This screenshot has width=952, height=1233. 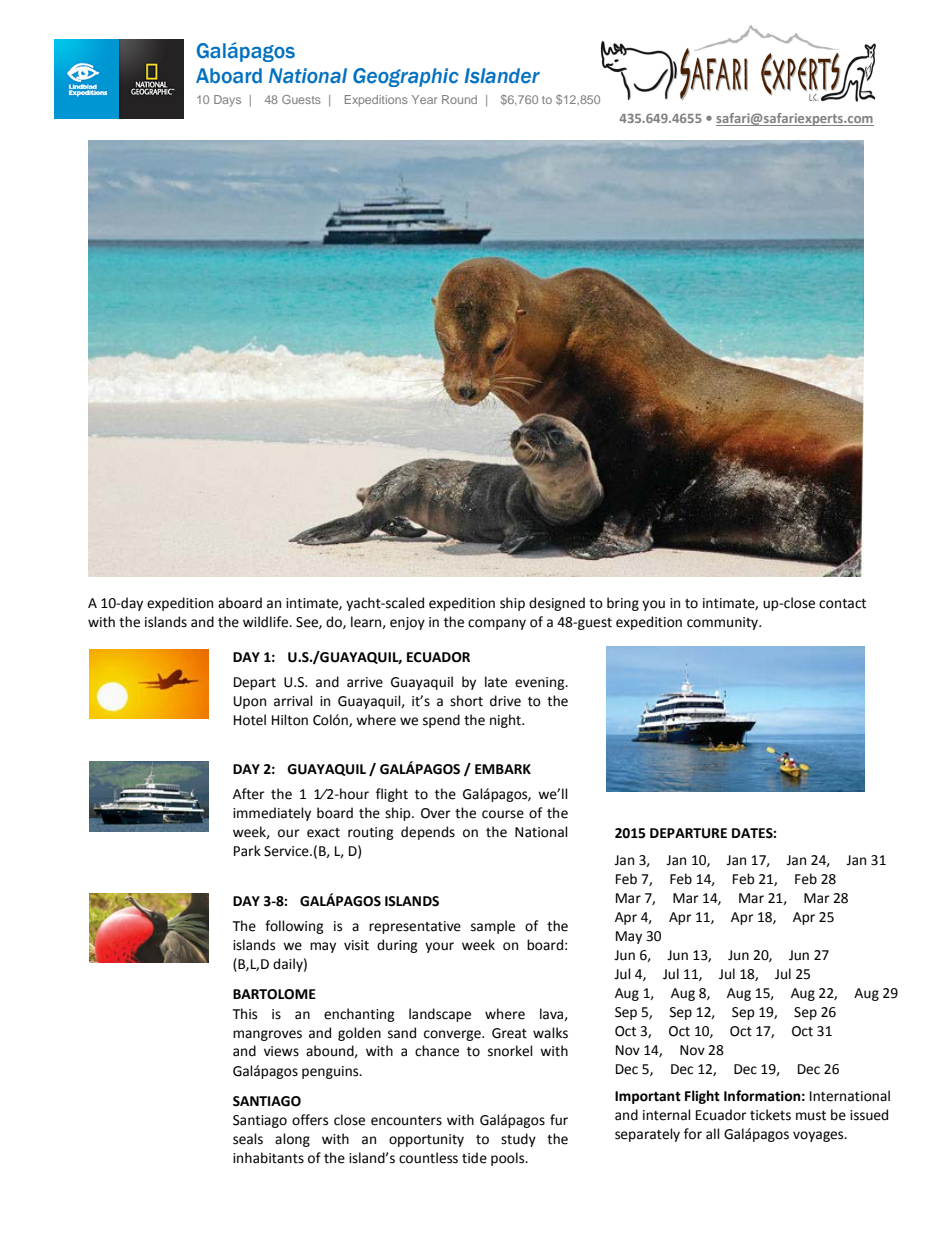 What do you see at coordinates (559, 1120) in the screenshot?
I see `fur` at bounding box center [559, 1120].
